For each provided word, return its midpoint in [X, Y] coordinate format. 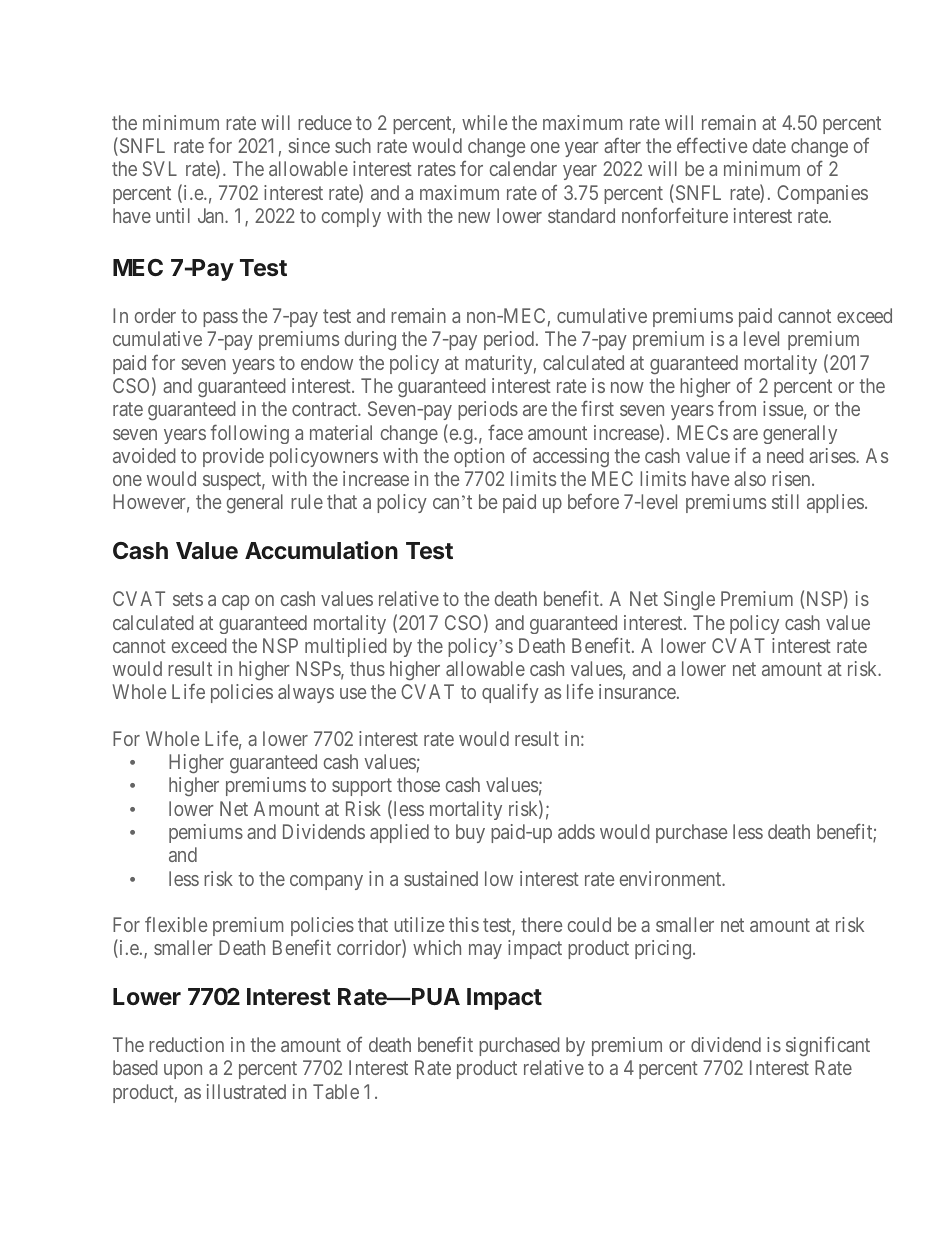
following [250, 434]
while [484, 122]
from [737, 408]
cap [235, 602]
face [505, 432]
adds [576, 831]
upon [183, 1071]
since [309, 145]
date [769, 145]
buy [470, 833]
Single [689, 600]
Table [336, 1091]
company [326, 882]
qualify [510, 693]
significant [828, 1046]
